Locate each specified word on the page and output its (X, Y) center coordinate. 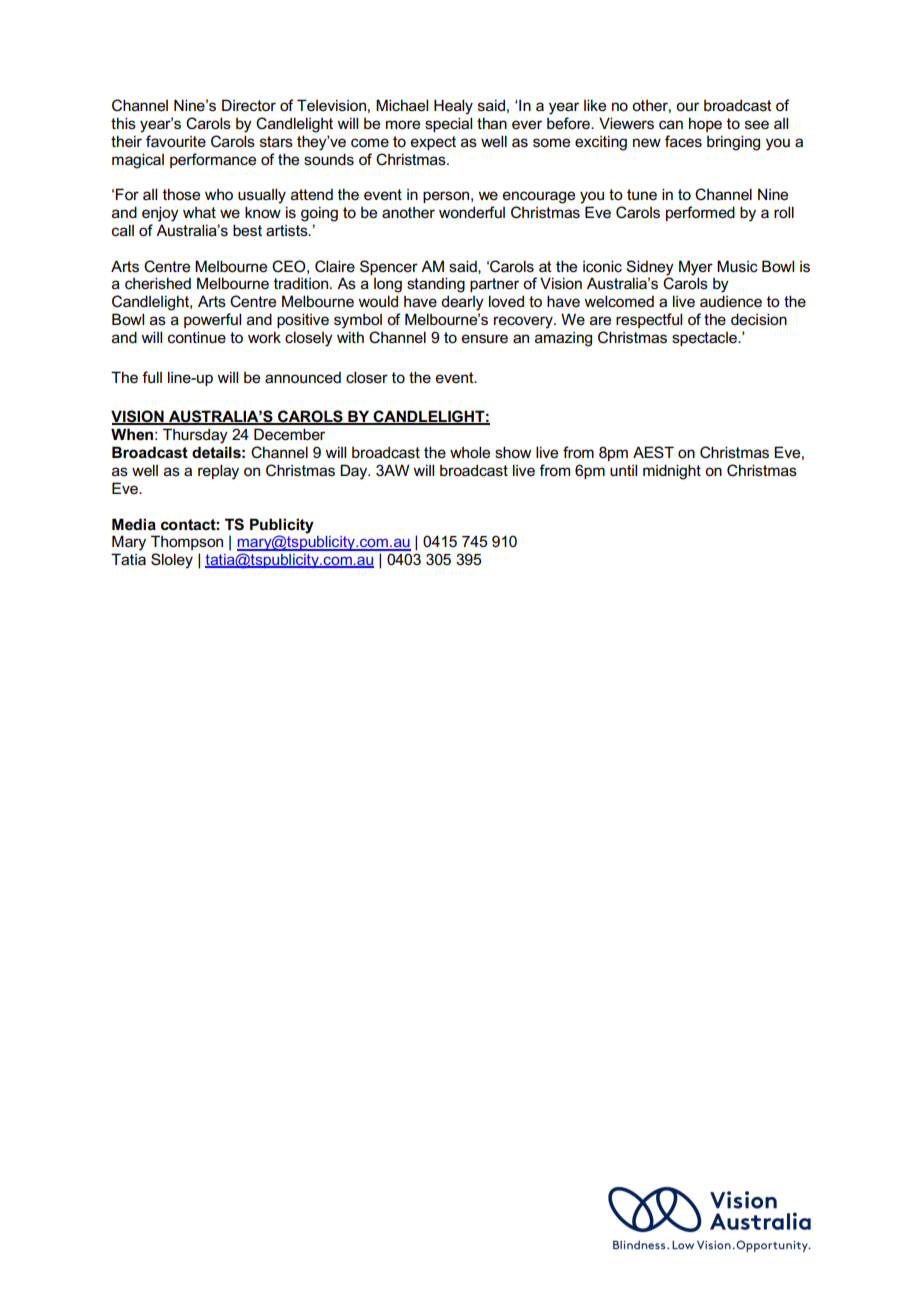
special (448, 124)
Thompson (187, 542)
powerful (212, 320)
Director (249, 105)
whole (470, 452)
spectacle (705, 339)
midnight (672, 472)
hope (705, 124)
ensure (485, 339)
